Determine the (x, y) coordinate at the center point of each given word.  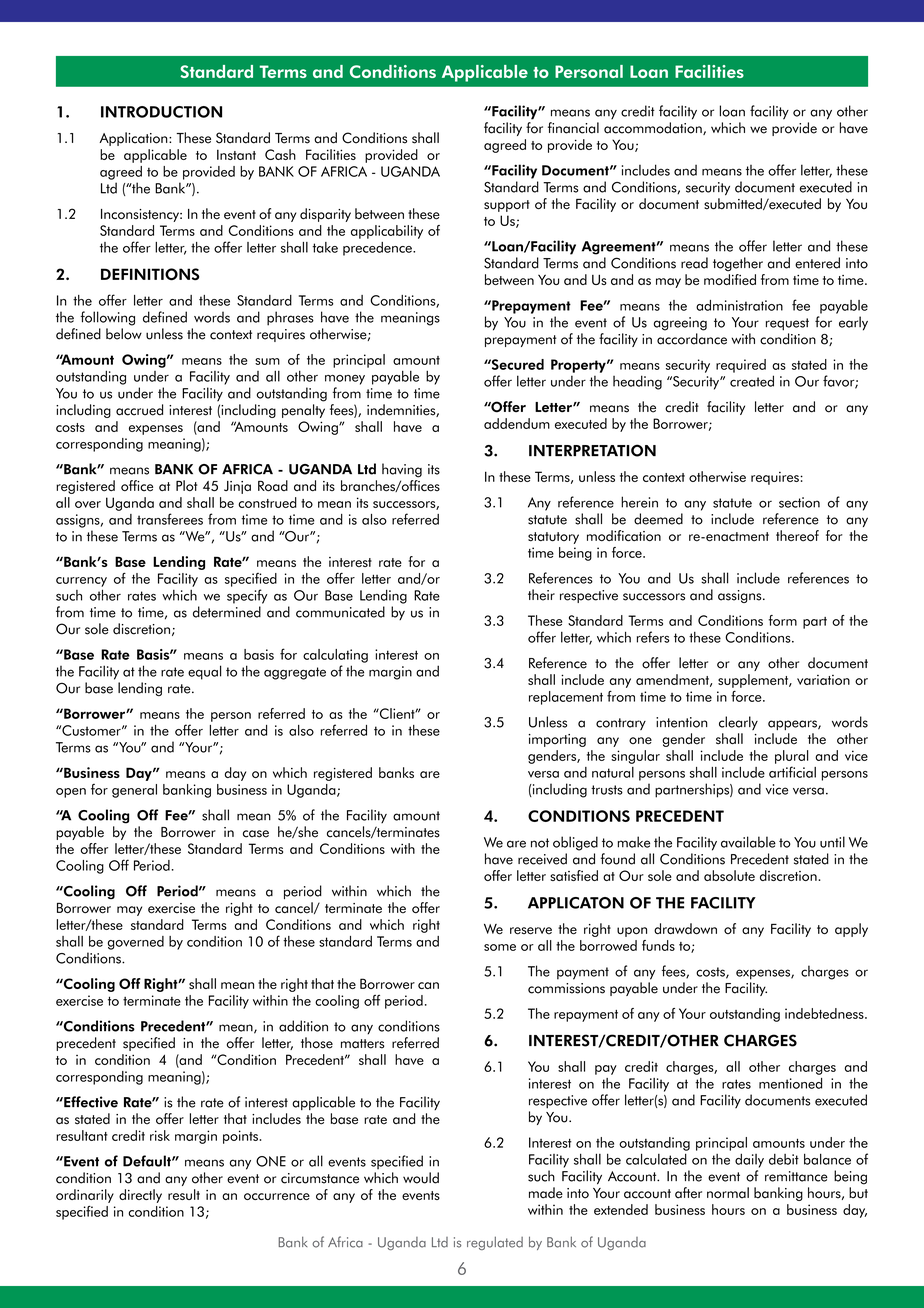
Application (134, 139)
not (540, 843)
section (799, 502)
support (507, 206)
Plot (186, 485)
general (134, 791)
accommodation (654, 128)
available (748, 842)
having (402, 470)
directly (140, 1196)
